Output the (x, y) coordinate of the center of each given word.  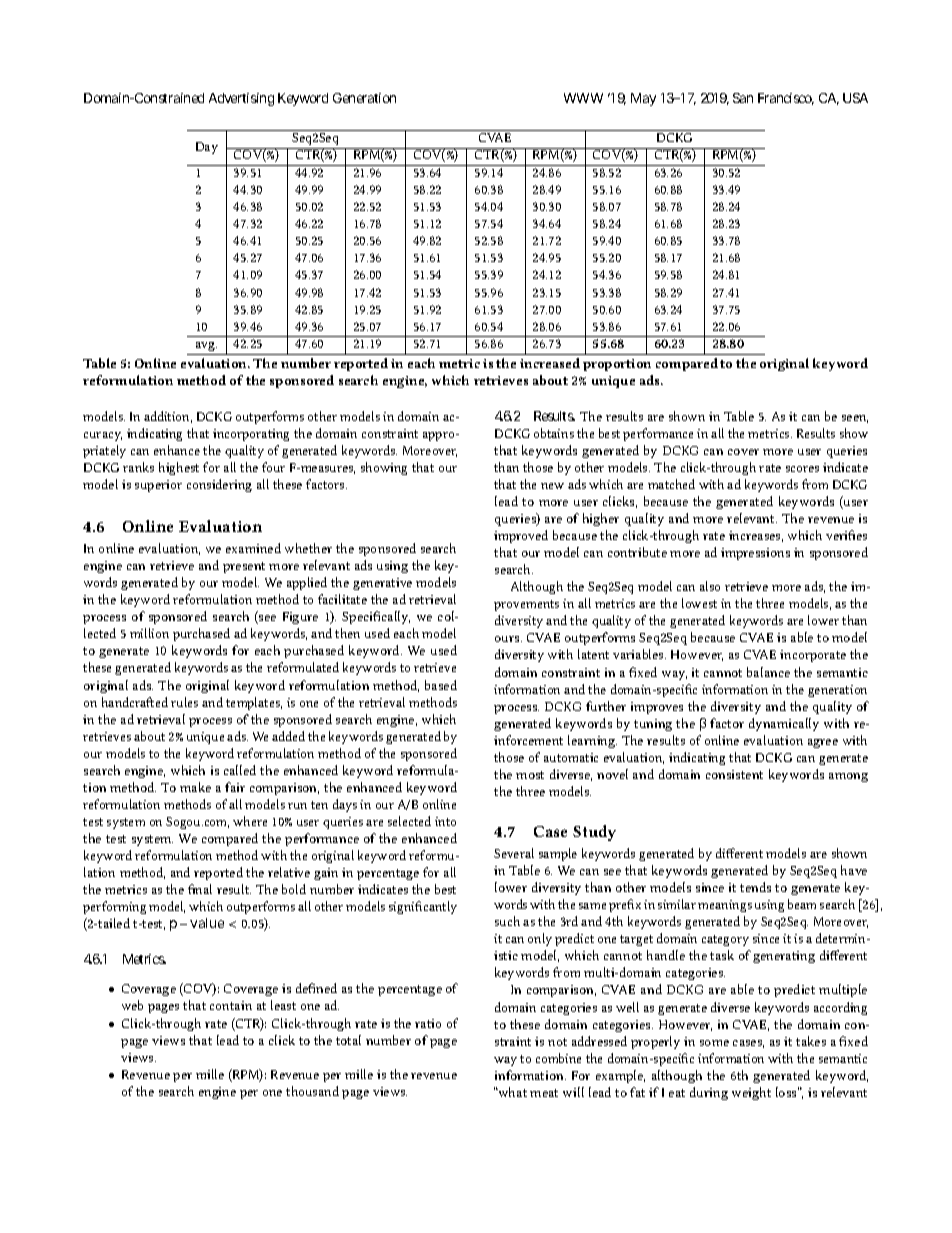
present (244, 567)
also (710, 586)
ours (508, 639)
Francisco (786, 99)
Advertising (241, 99)
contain (231, 1005)
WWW (583, 98)
